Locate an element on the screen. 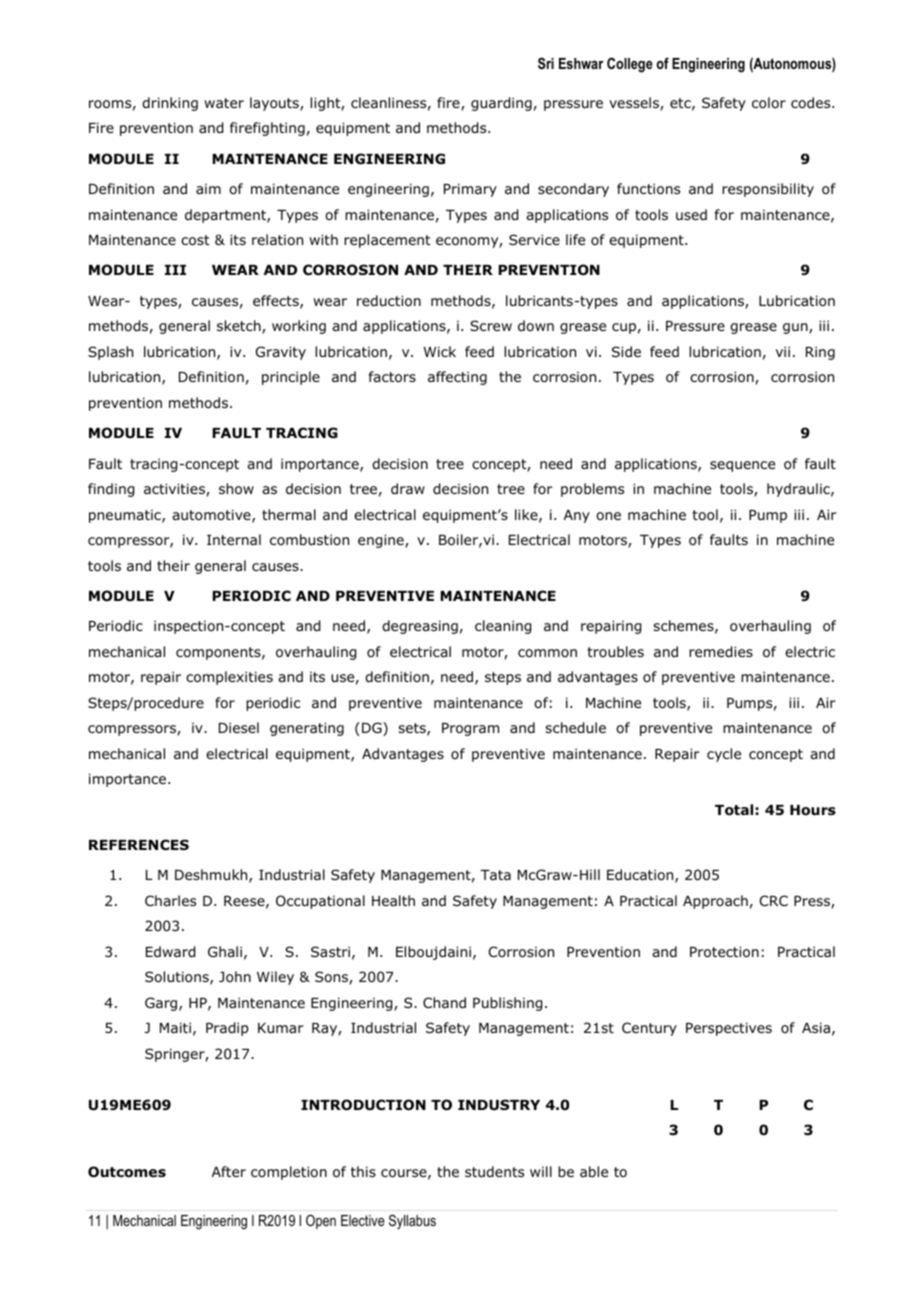  drinking is located at coordinates (170, 104).
